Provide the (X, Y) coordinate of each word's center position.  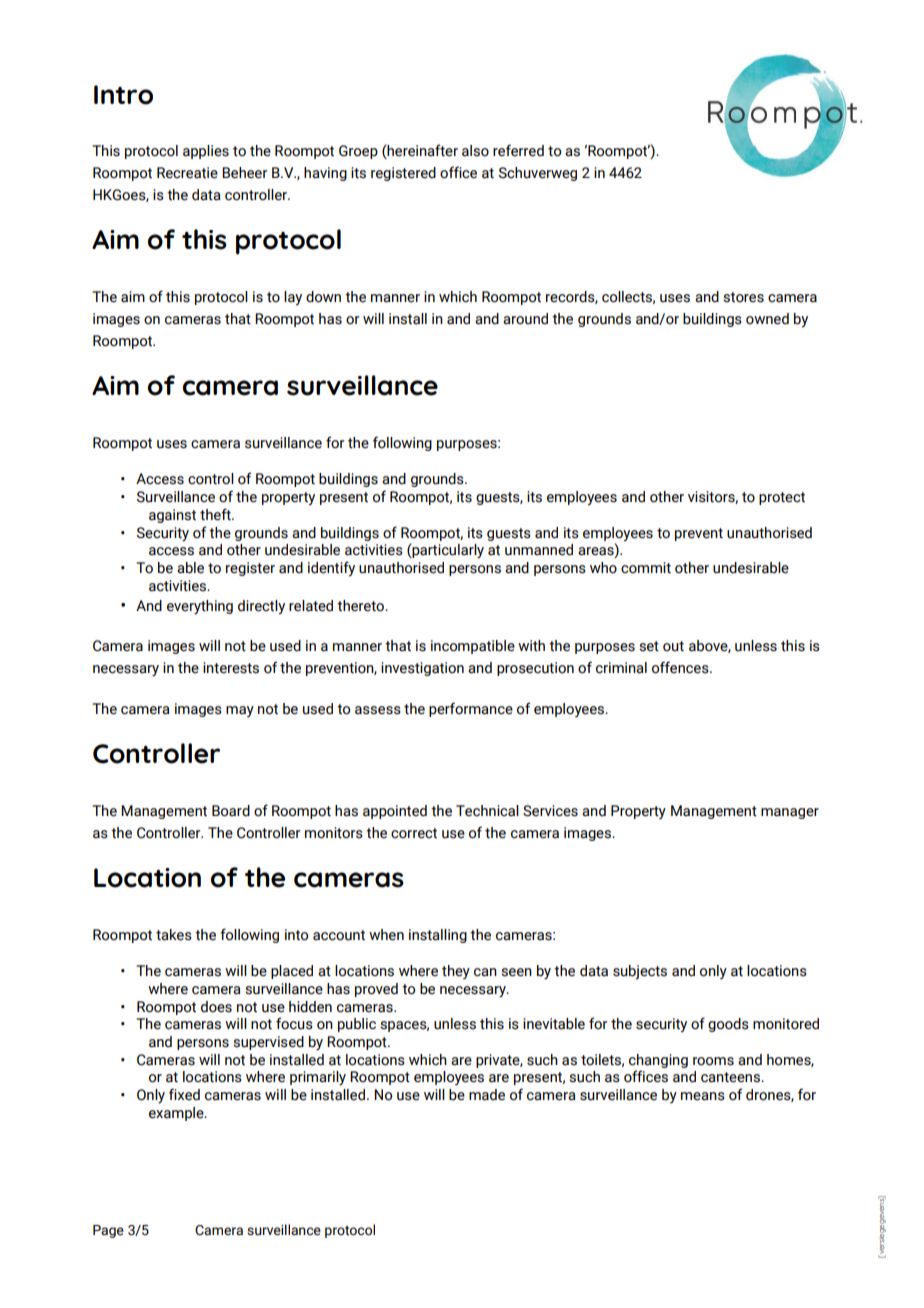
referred (518, 150)
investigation (422, 669)
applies (206, 152)
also (475, 151)
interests (231, 668)
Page (108, 1231)
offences (681, 667)
